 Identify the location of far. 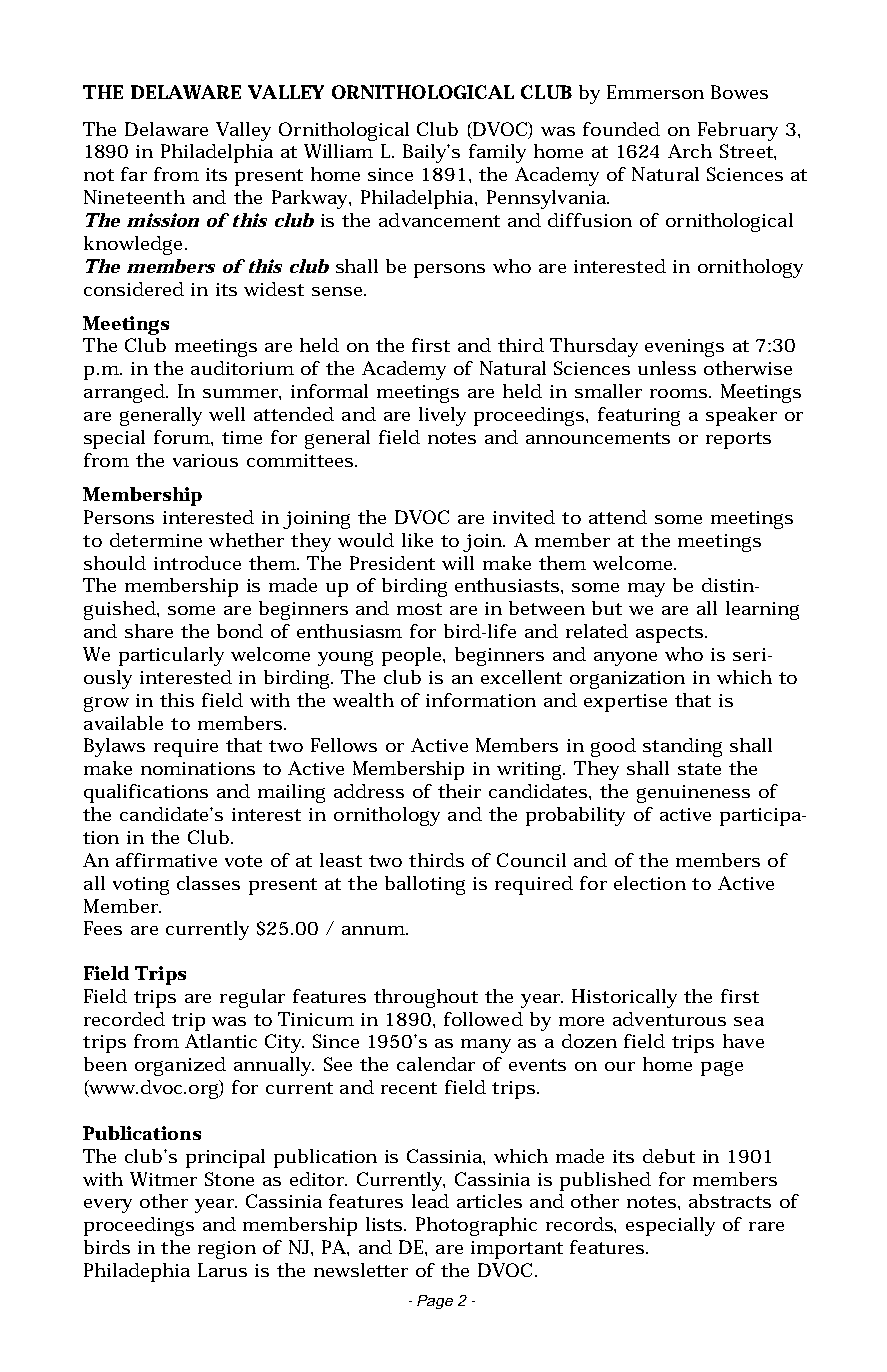
(134, 174).
